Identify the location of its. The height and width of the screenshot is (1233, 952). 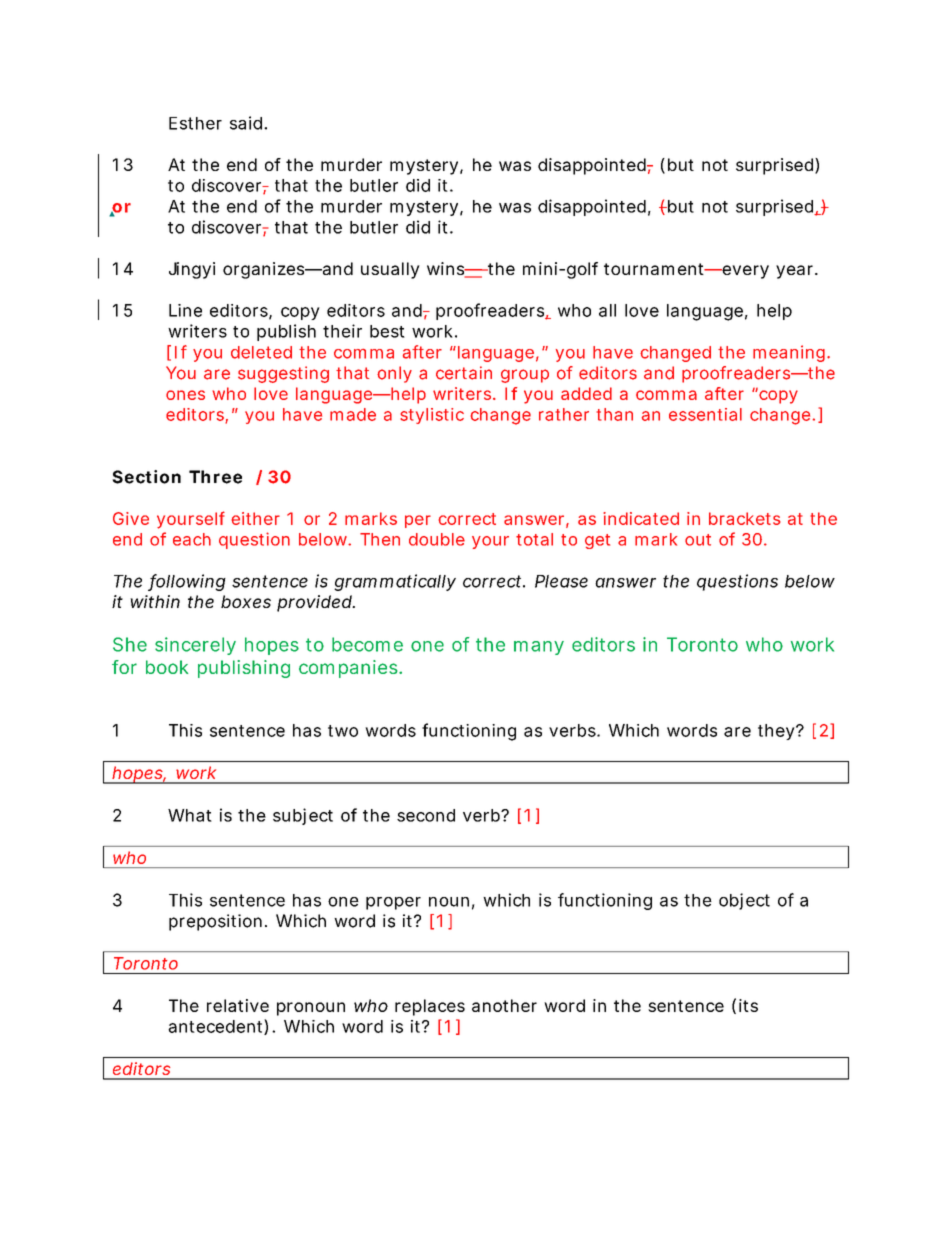
(748, 1005).
